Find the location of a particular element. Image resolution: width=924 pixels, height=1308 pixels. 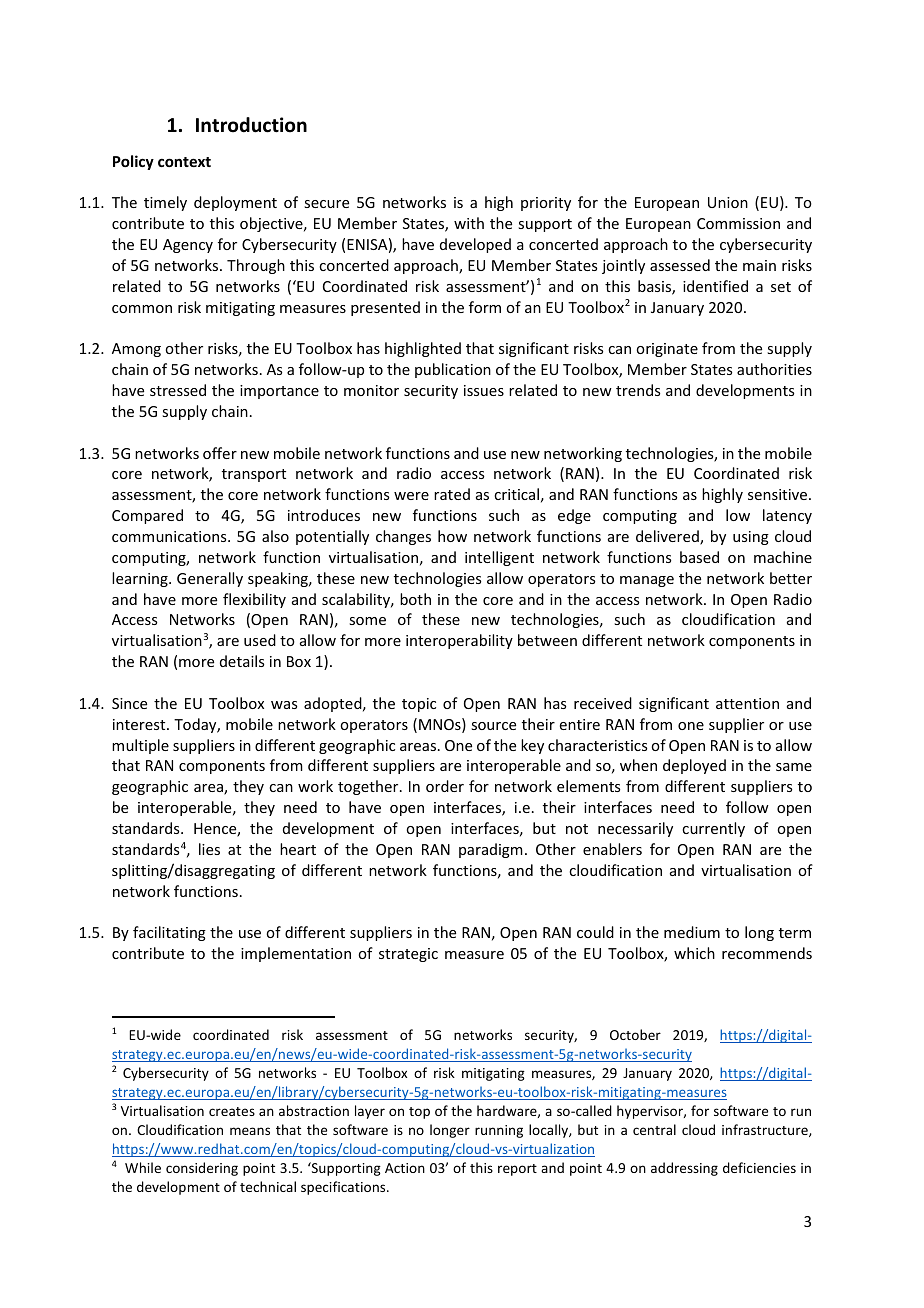

considering is located at coordinates (202, 1169).
